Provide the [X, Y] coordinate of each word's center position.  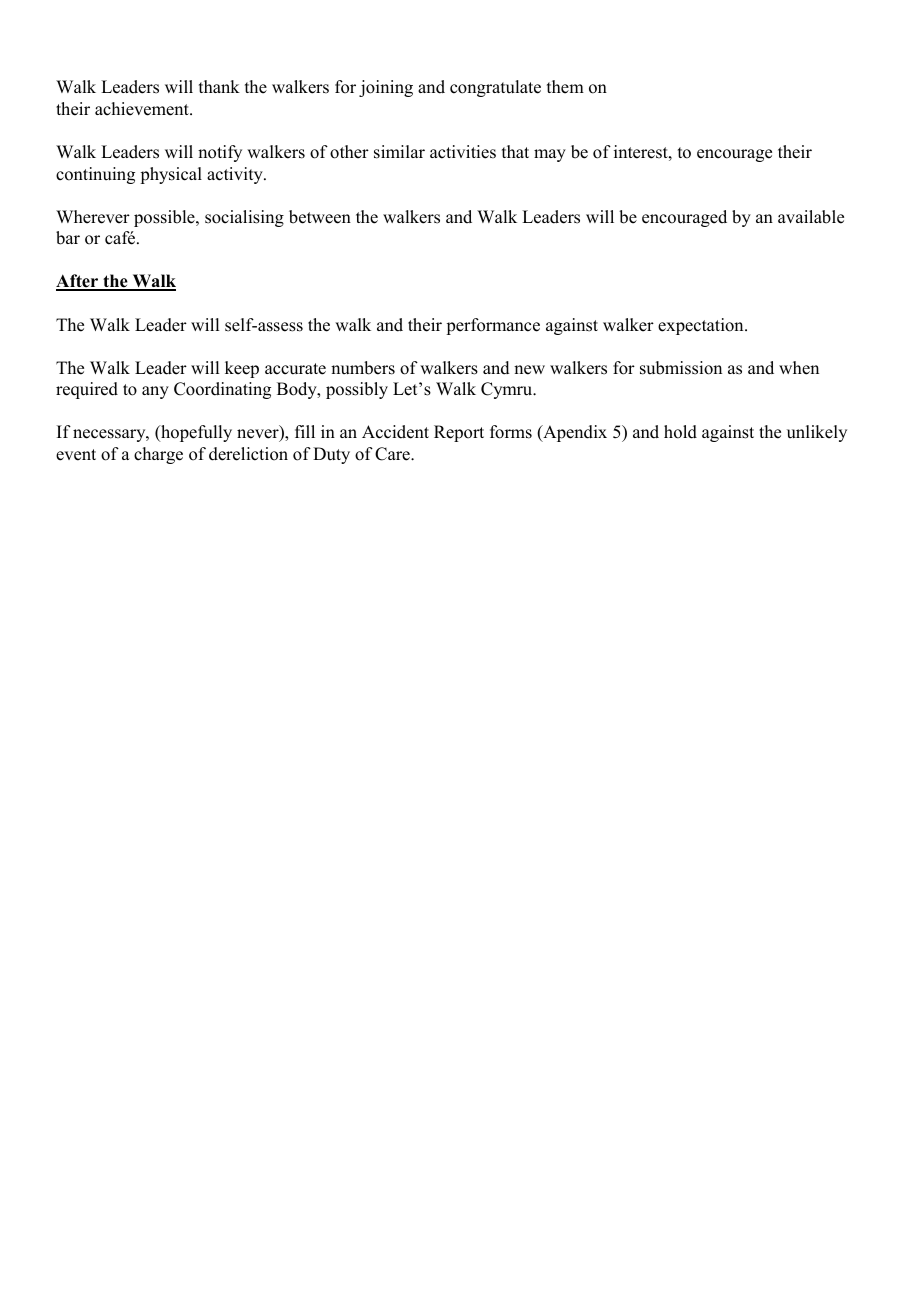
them [565, 87]
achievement [143, 109]
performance [493, 326]
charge [158, 455]
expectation [702, 326]
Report [459, 433]
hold [680, 432]
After [78, 282]
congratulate [495, 88]
